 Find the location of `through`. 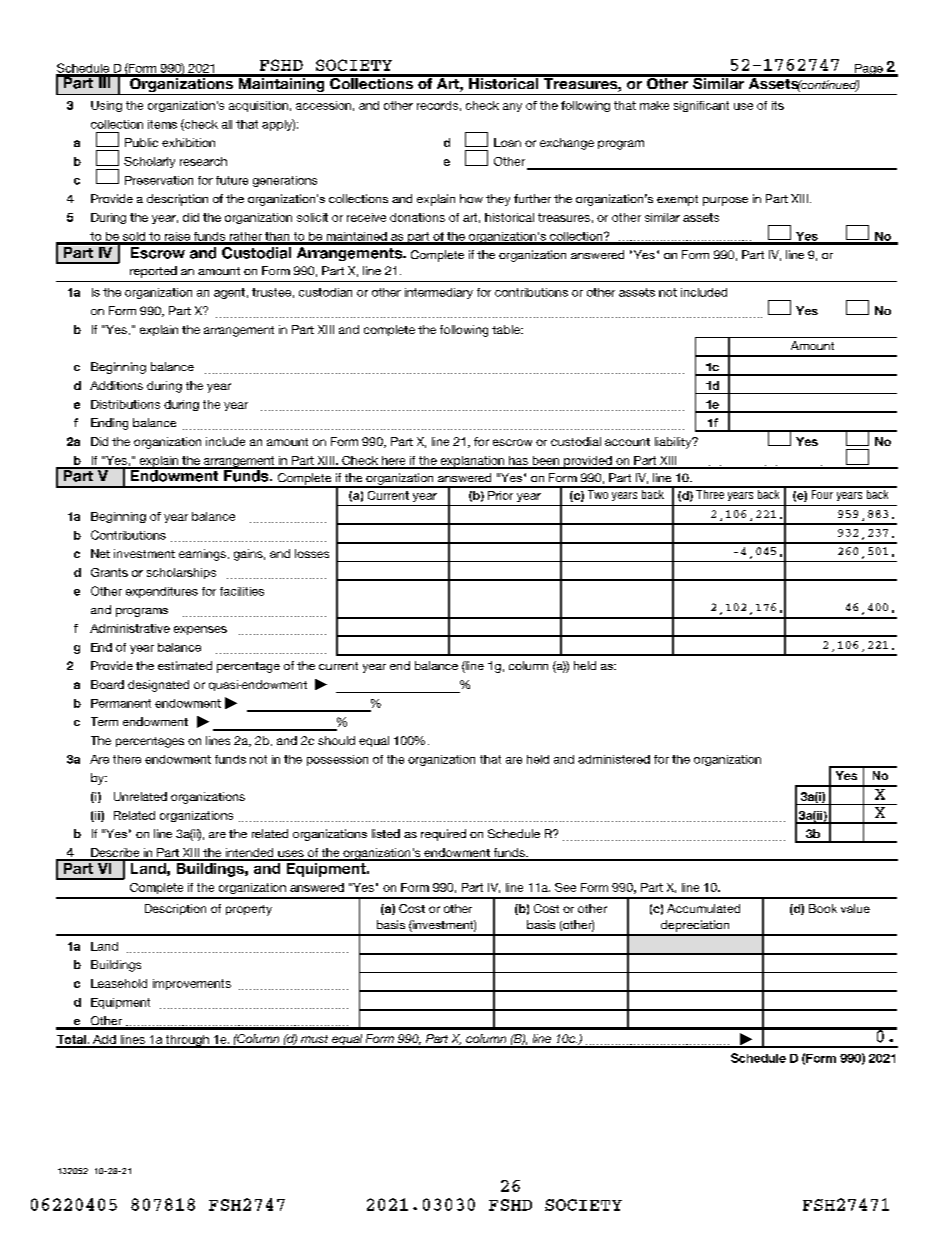

through is located at coordinates (187, 1041).
